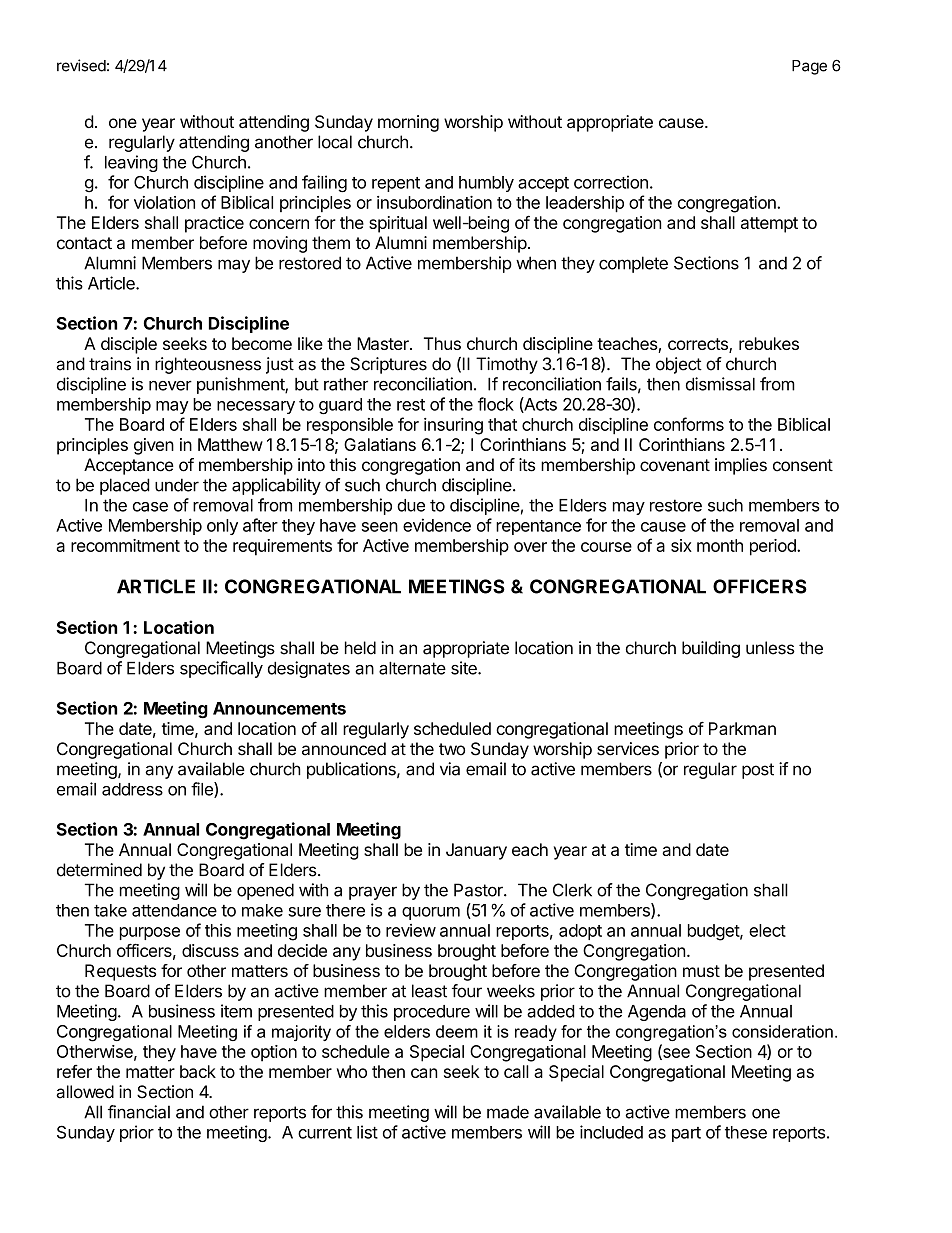 The width and height of the document is (952, 1233). What do you see at coordinates (689, 424) in the document?
I see `conforms` at bounding box center [689, 424].
